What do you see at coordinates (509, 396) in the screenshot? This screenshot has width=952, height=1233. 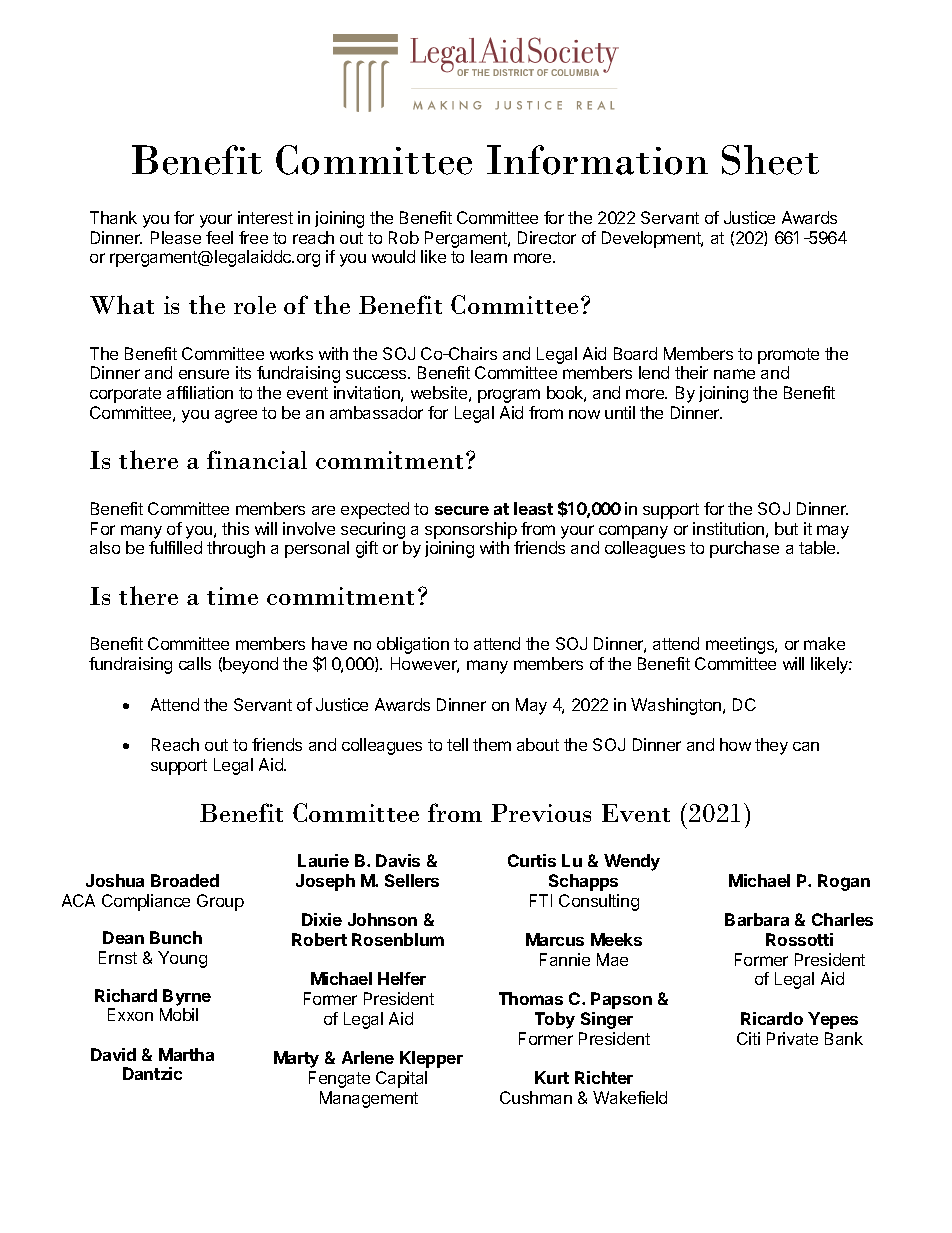 I see `program` at bounding box center [509, 396].
